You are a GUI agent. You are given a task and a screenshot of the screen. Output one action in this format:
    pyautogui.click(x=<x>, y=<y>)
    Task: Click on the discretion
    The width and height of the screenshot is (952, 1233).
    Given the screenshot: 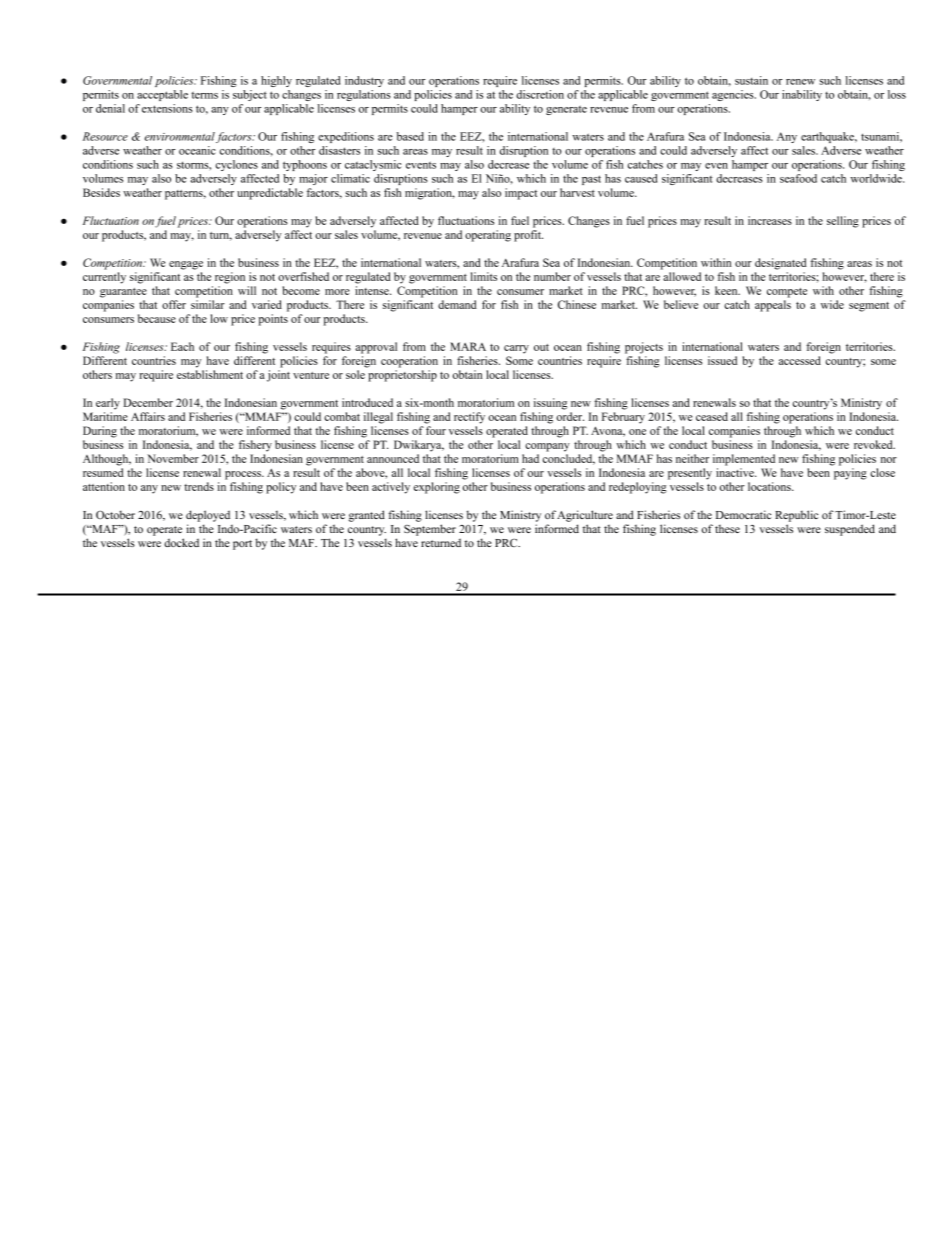 What is the action you would take?
    pyautogui.click(x=540, y=94)
